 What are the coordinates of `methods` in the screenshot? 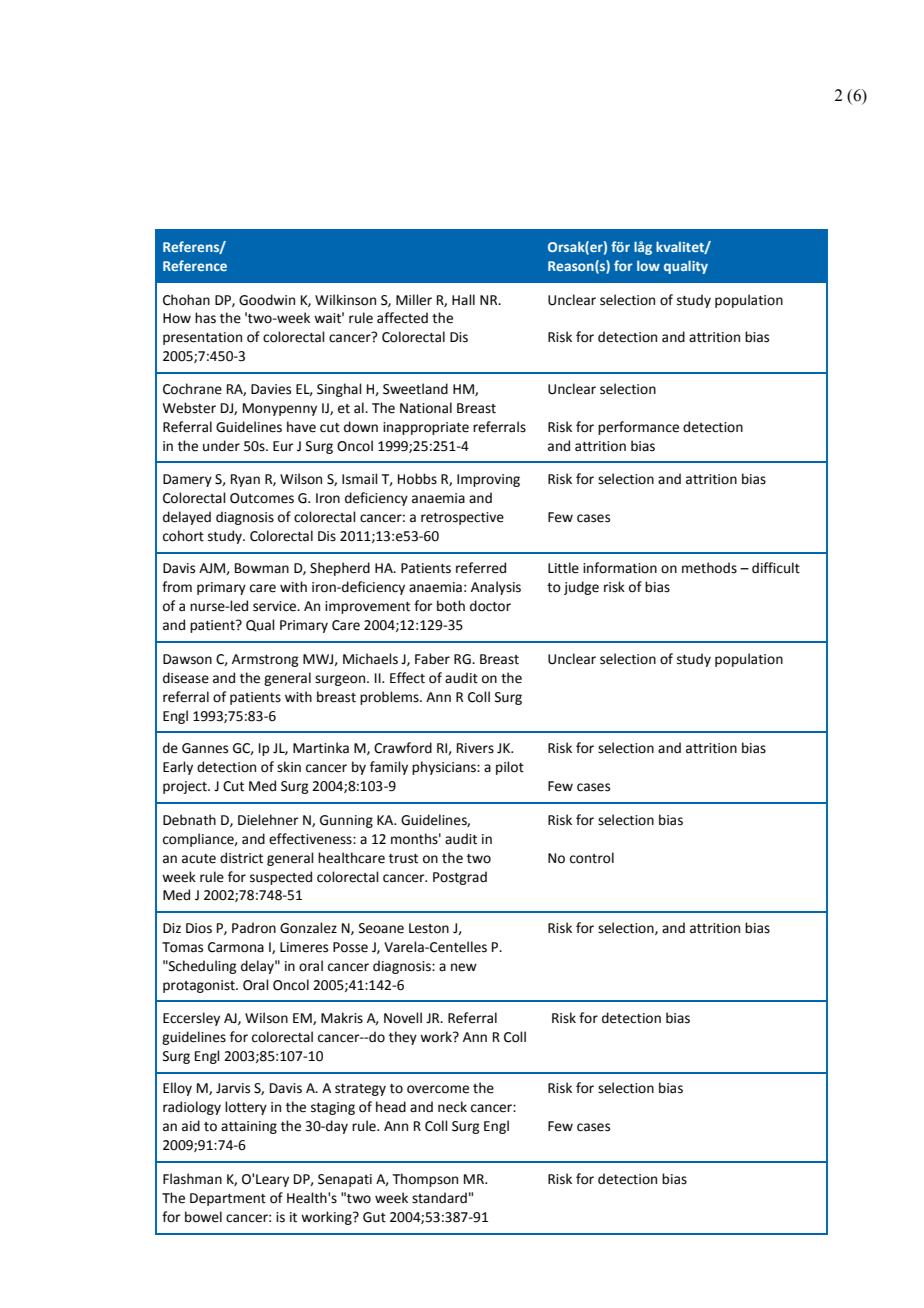 It's located at (709, 568).
